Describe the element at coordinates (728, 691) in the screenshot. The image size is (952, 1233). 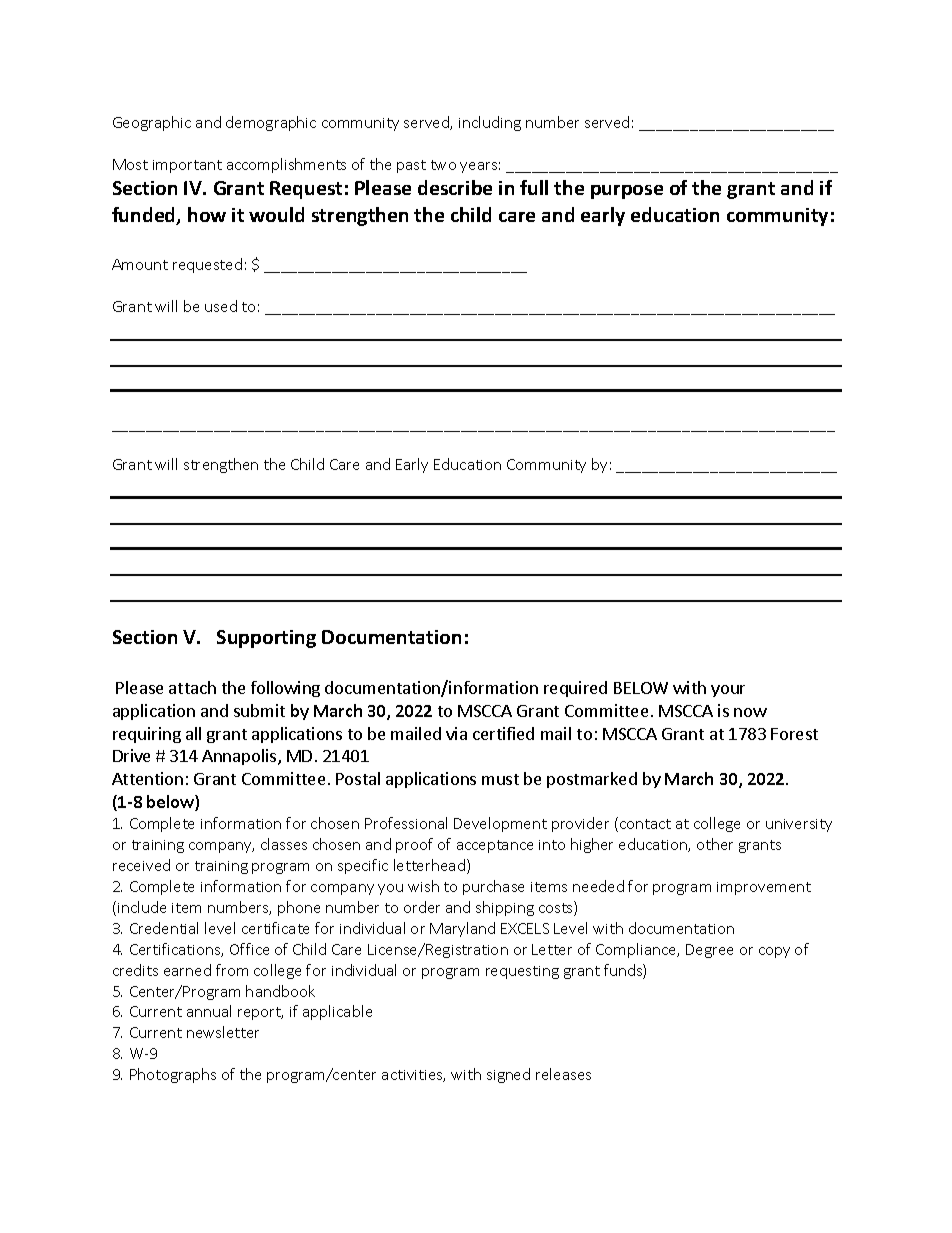
I see `your` at that location.
